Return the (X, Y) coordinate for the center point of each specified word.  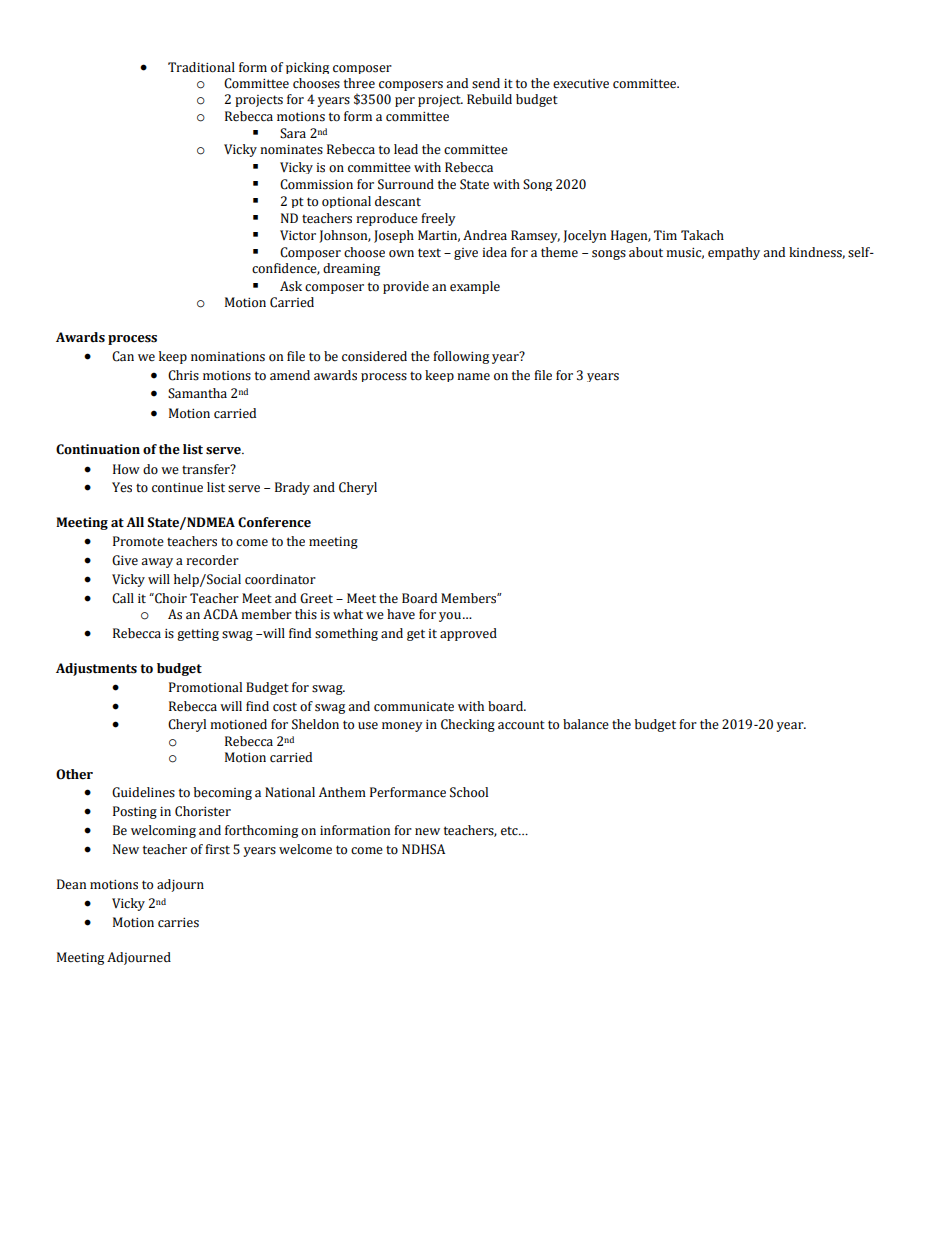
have (401, 614)
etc (510, 831)
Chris (183, 375)
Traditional (201, 67)
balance (586, 724)
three (359, 83)
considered (374, 356)
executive (581, 84)
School (469, 792)
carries (178, 923)
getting (198, 635)
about (646, 252)
